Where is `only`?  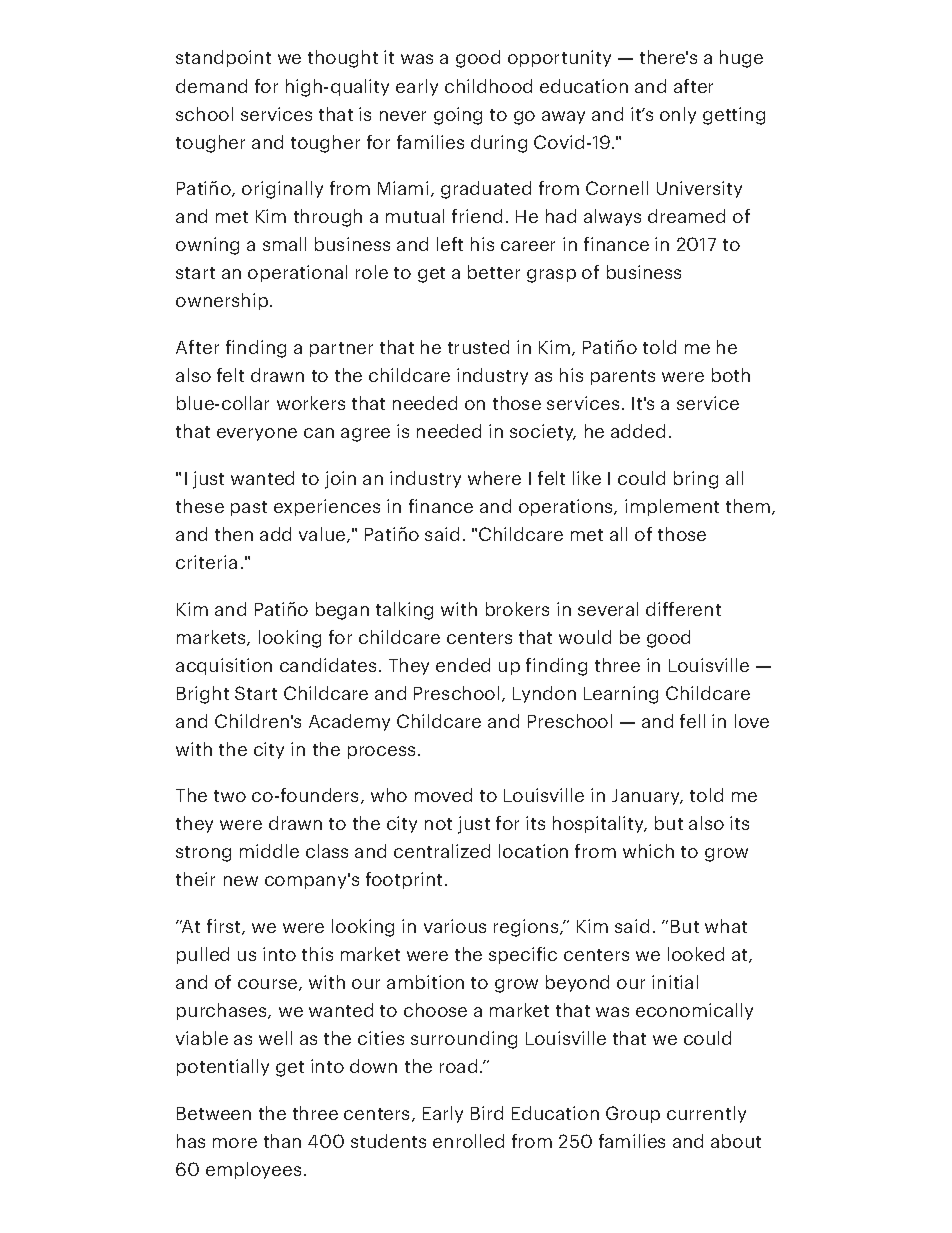
only is located at coordinates (678, 115).
